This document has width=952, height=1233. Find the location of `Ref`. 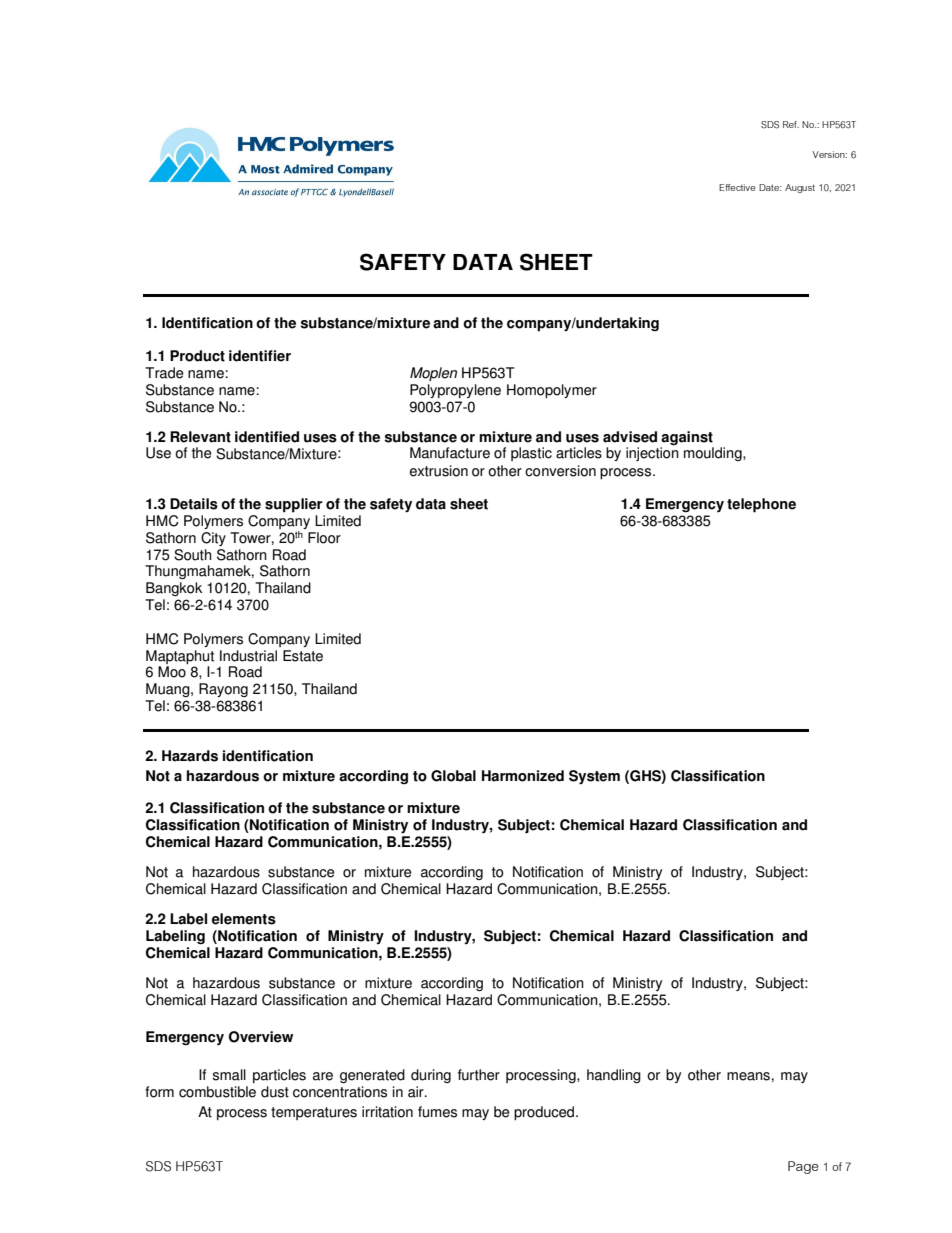

Ref is located at coordinates (791, 124).
